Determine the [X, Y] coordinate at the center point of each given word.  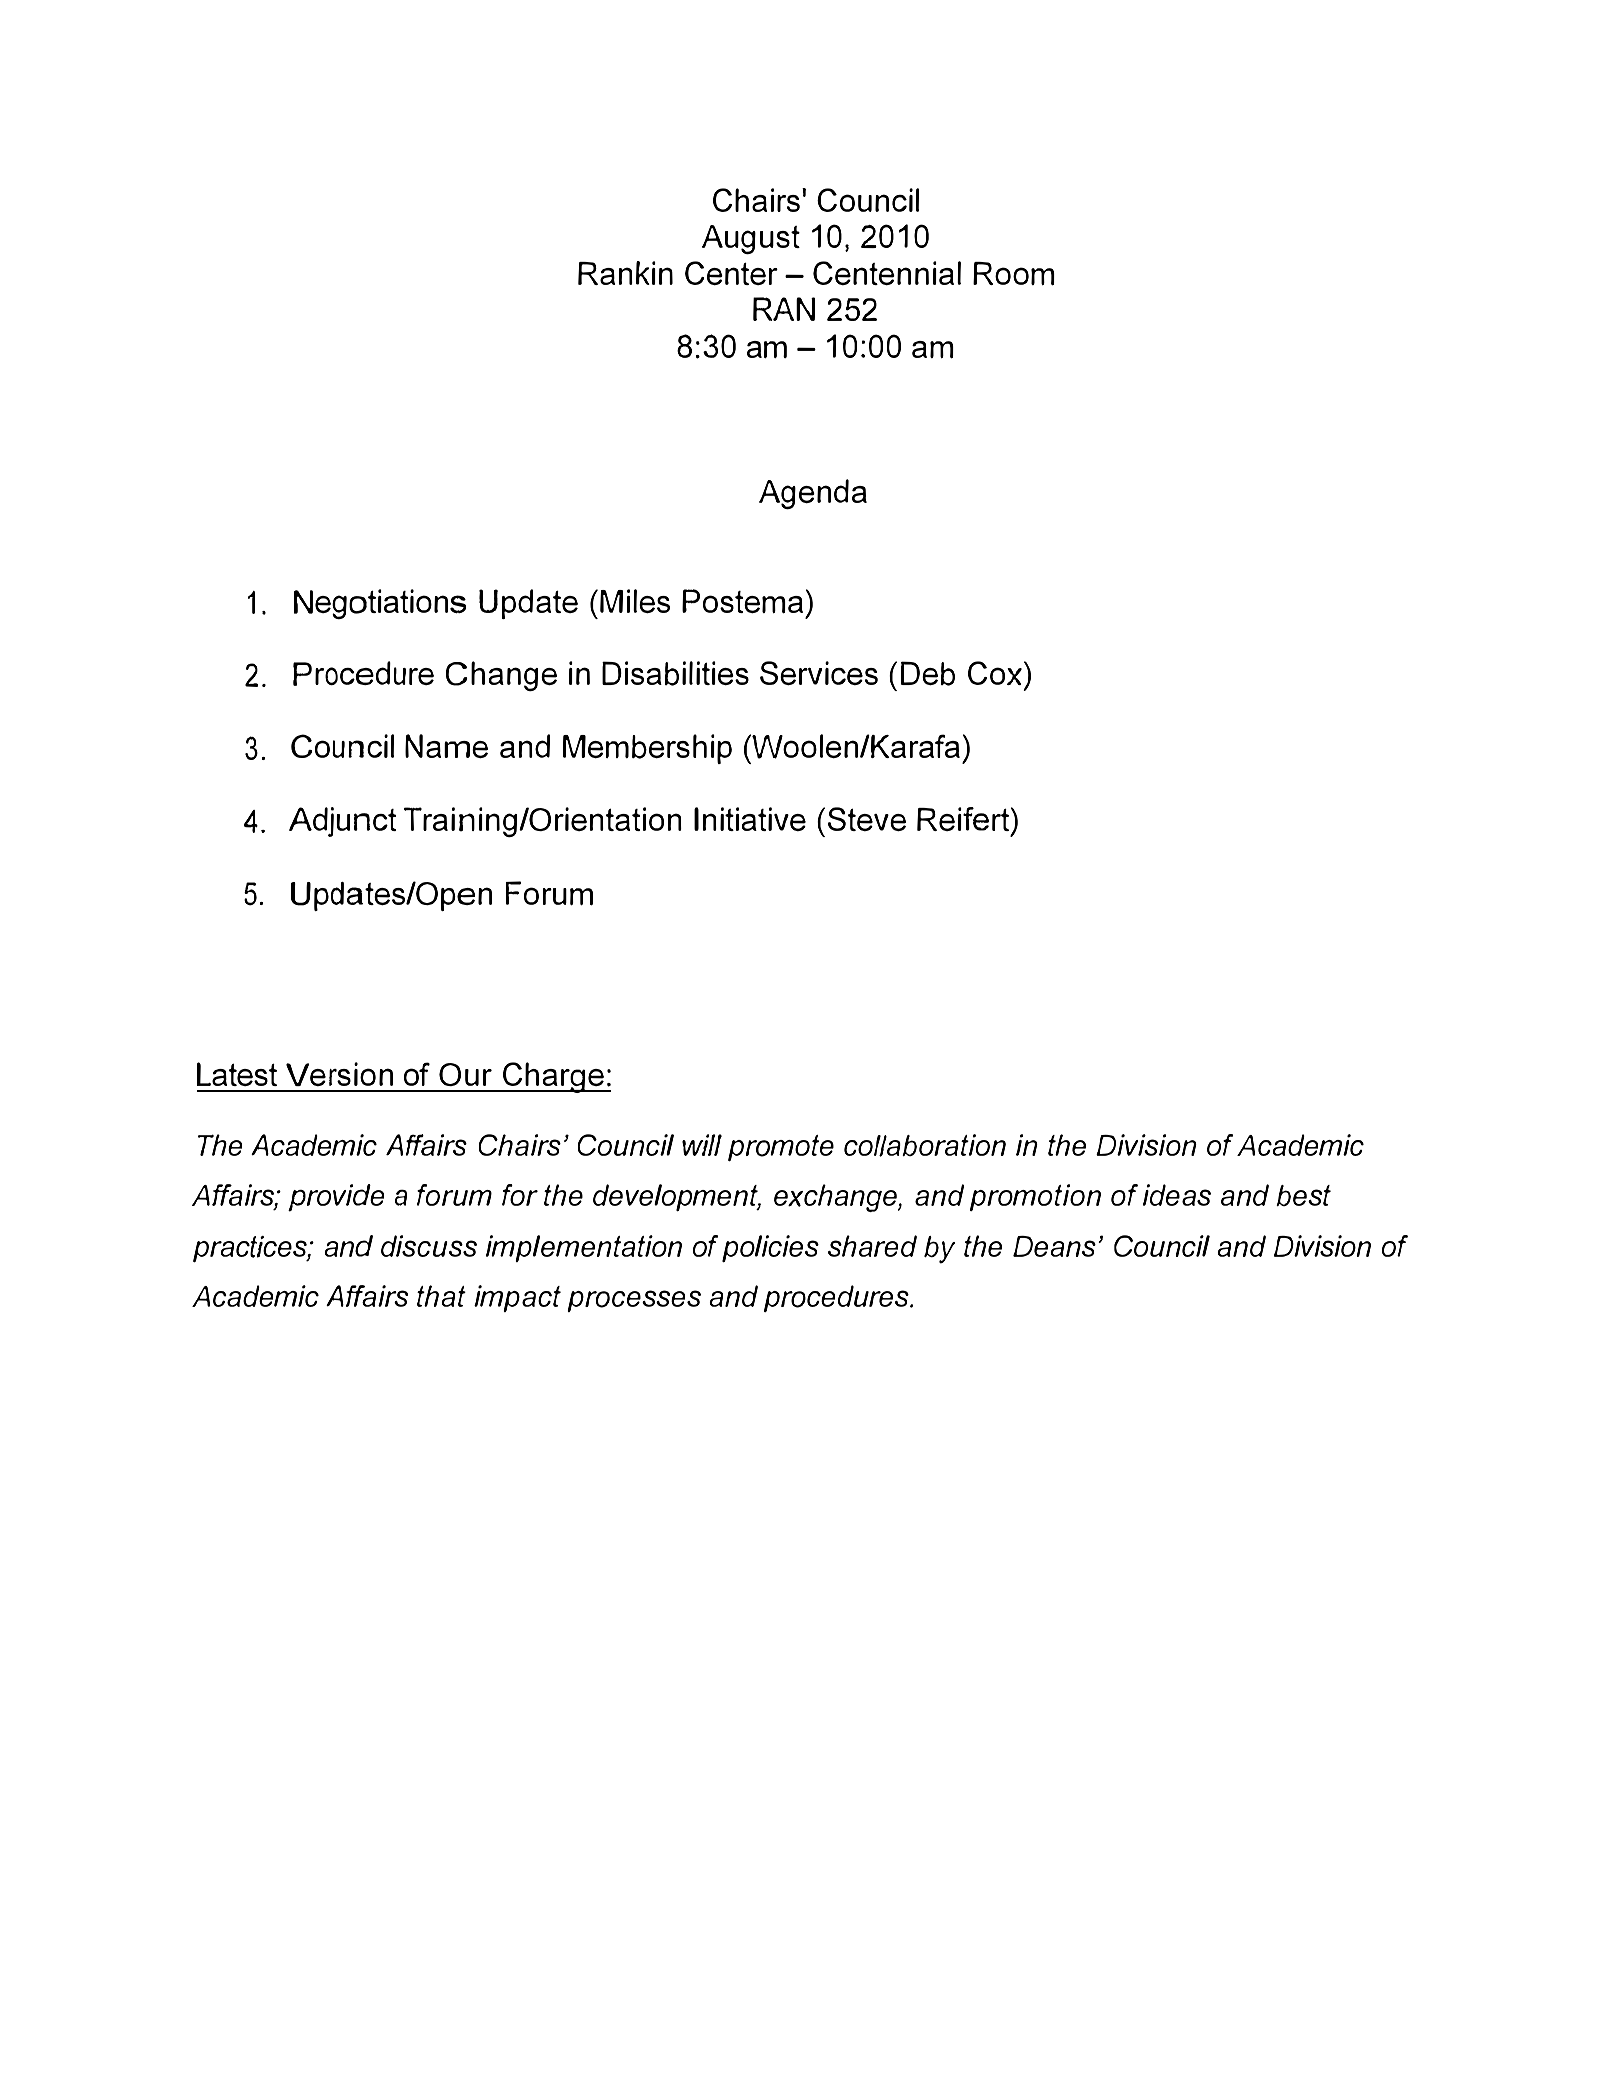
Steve [867, 819]
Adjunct [342, 822]
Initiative [750, 819]
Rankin [625, 273]
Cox [995, 673]
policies [770, 1248]
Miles [635, 601]
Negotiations [380, 604]
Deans [1054, 1246]
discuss [429, 1246]
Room [1014, 274]
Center [731, 273]
